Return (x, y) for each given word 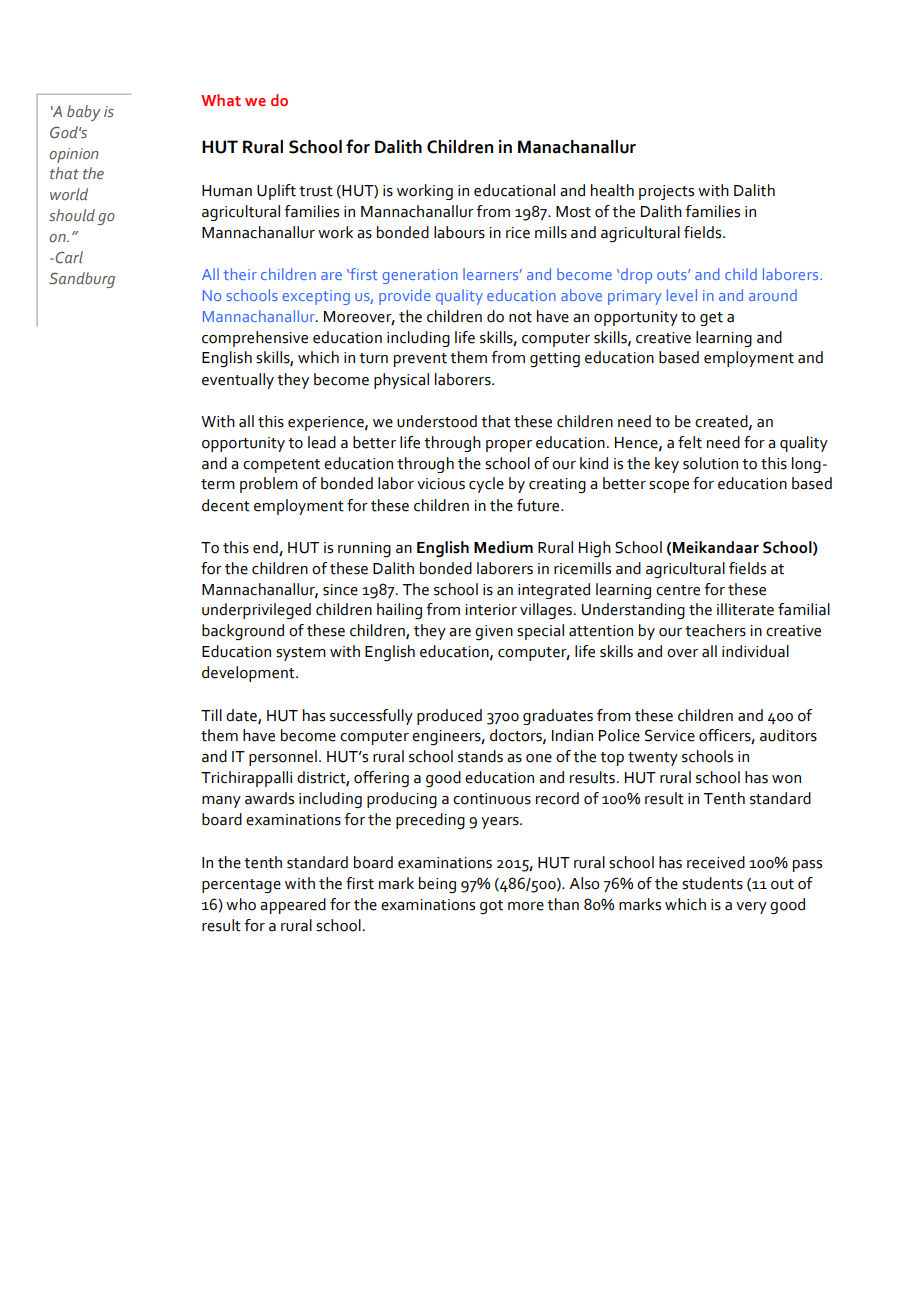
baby (84, 113)
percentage (241, 886)
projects (666, 192)
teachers (715, 630)
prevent (420, 360)
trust (316, 191)
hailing (399, 611)
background (243, 632)
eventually (238, 381)
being (437, 885)
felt (690, 442)
